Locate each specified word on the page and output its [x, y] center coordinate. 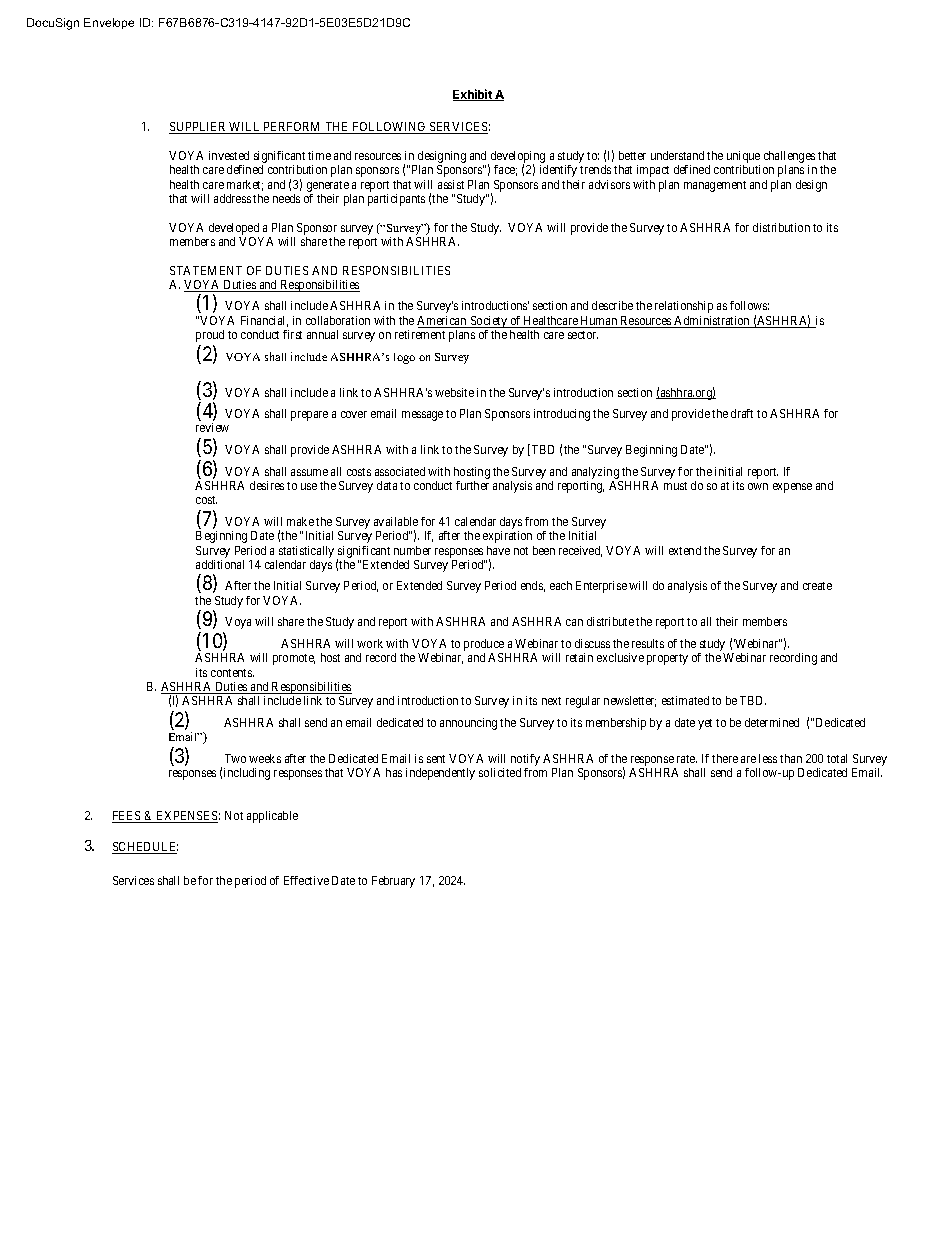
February [393, 882]
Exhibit [473, 95]
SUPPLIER [199, 128]
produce [485, 646]
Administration [712, 322]
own [758, 486]
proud [210, 336]
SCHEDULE [145, 848]
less [768, 758]
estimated [685, 700]
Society [488, 322]
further [472, 485]
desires [267, 485]
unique [743, 158]
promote [294, 659]
